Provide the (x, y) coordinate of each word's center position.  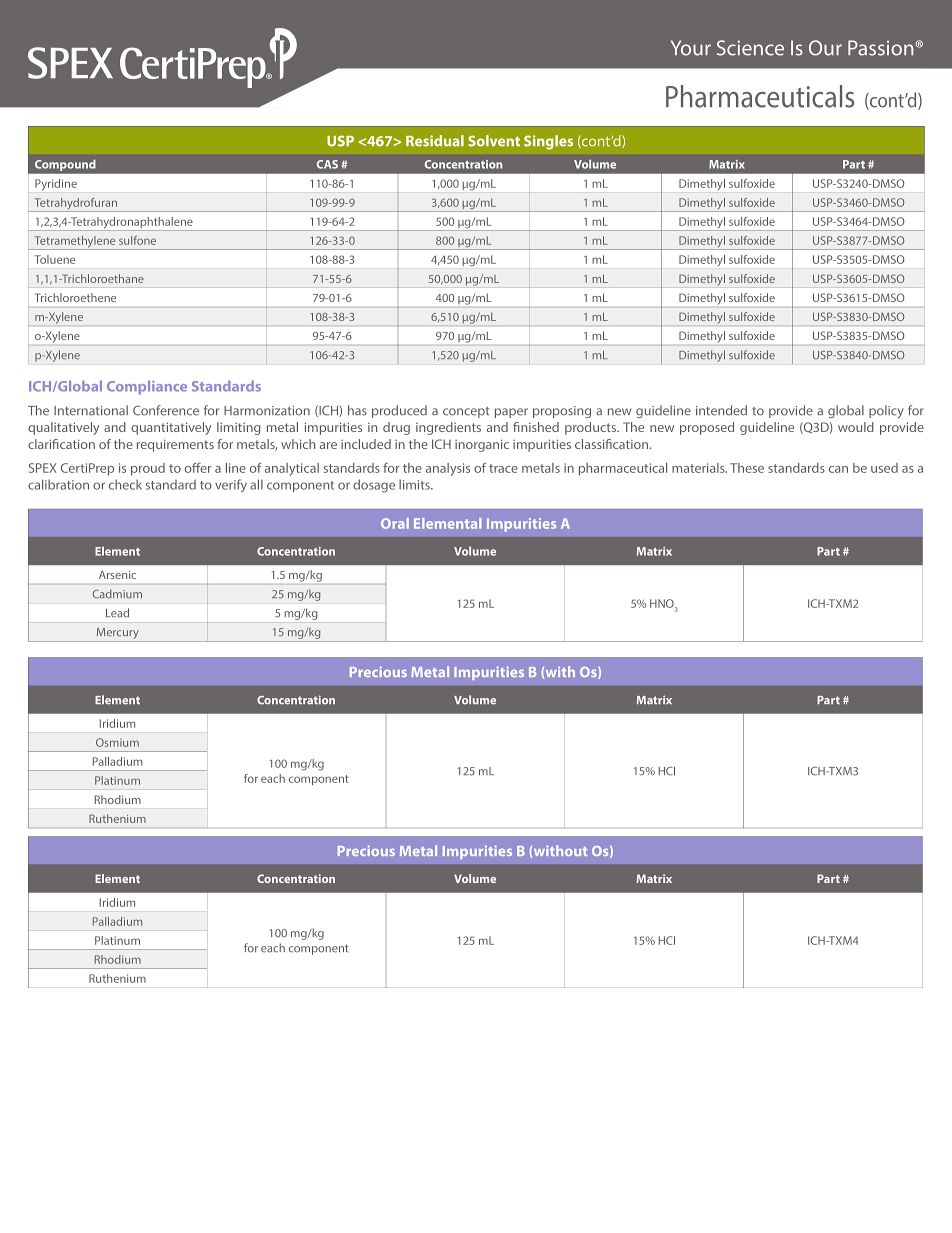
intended (721, 410)
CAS (327, 164)
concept (466, 412)
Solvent (494, 141)
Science (750, 48)
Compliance (147, 387)
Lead (117, 613)
